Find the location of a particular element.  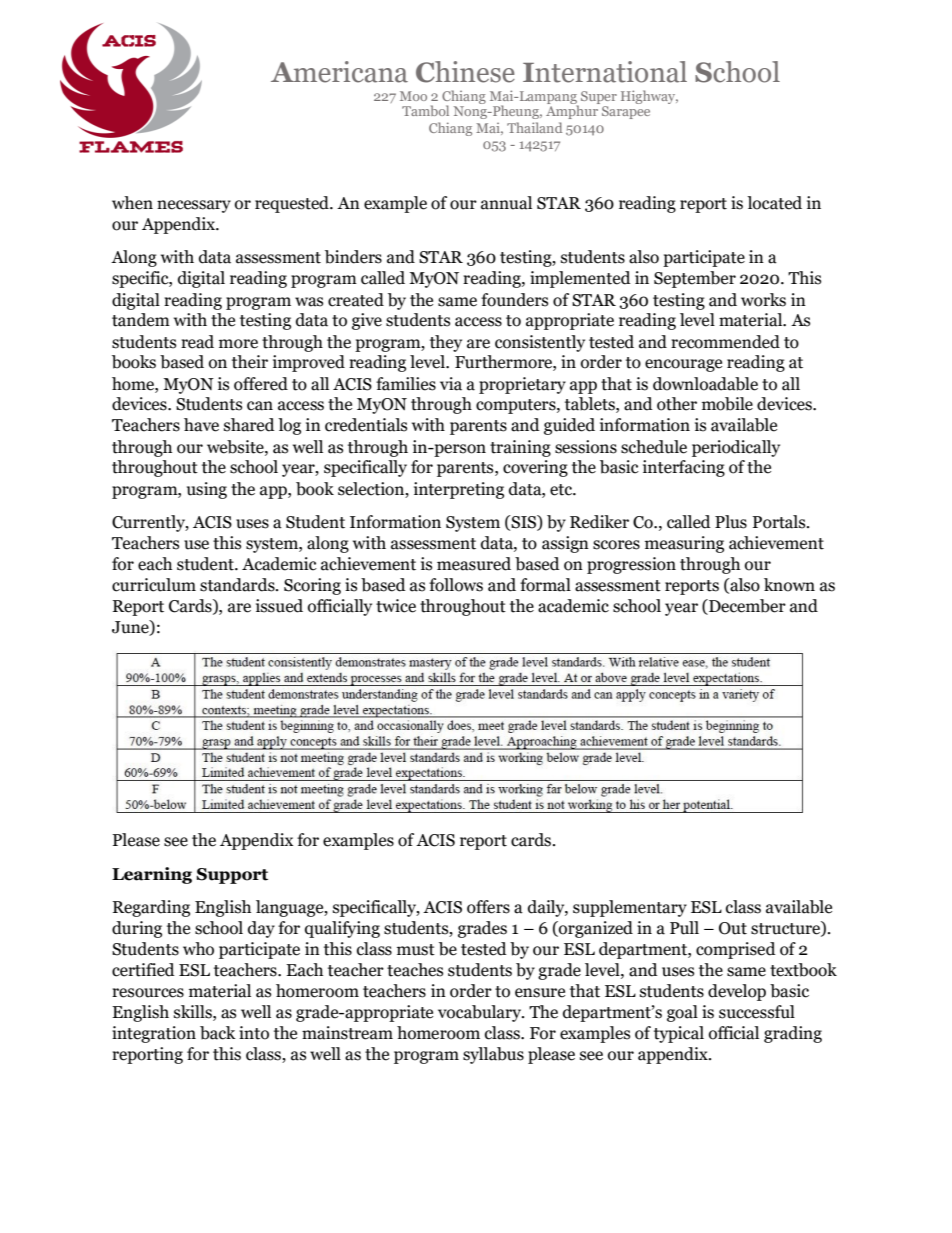

back is located at coordinates (218, 1033).
